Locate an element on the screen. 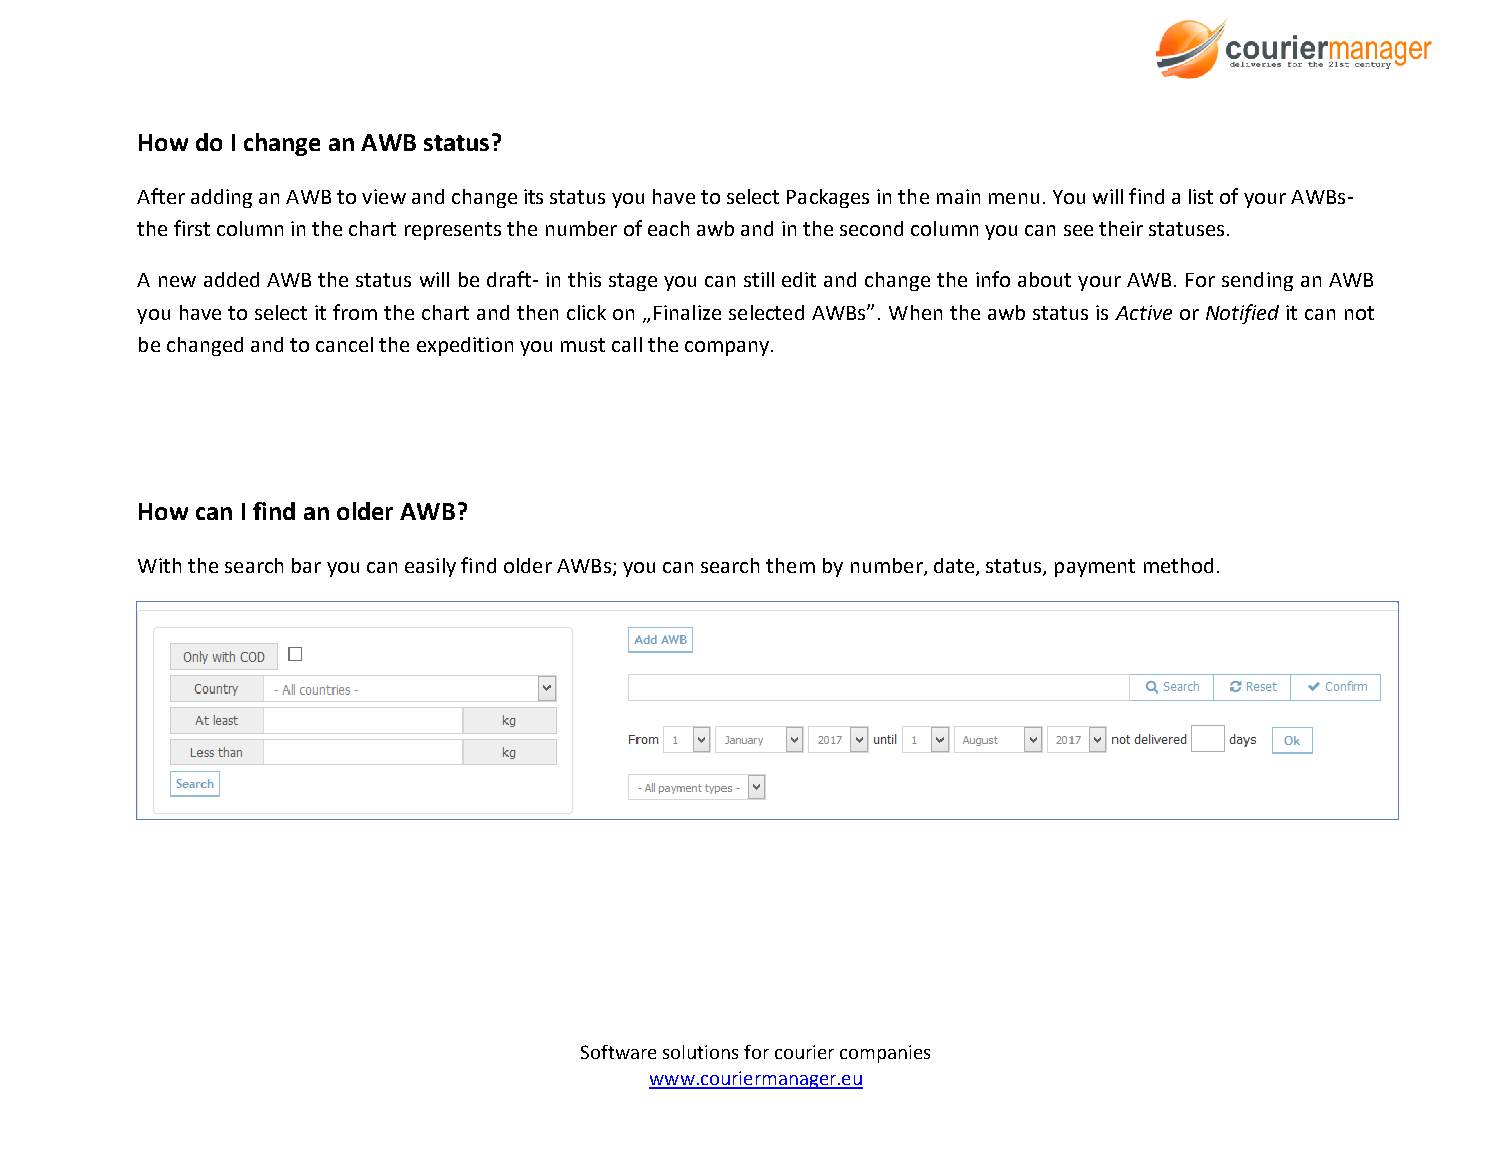 The height and width of the screenshot is (1169, 1512). bar is located at coordinates (306, 565).
